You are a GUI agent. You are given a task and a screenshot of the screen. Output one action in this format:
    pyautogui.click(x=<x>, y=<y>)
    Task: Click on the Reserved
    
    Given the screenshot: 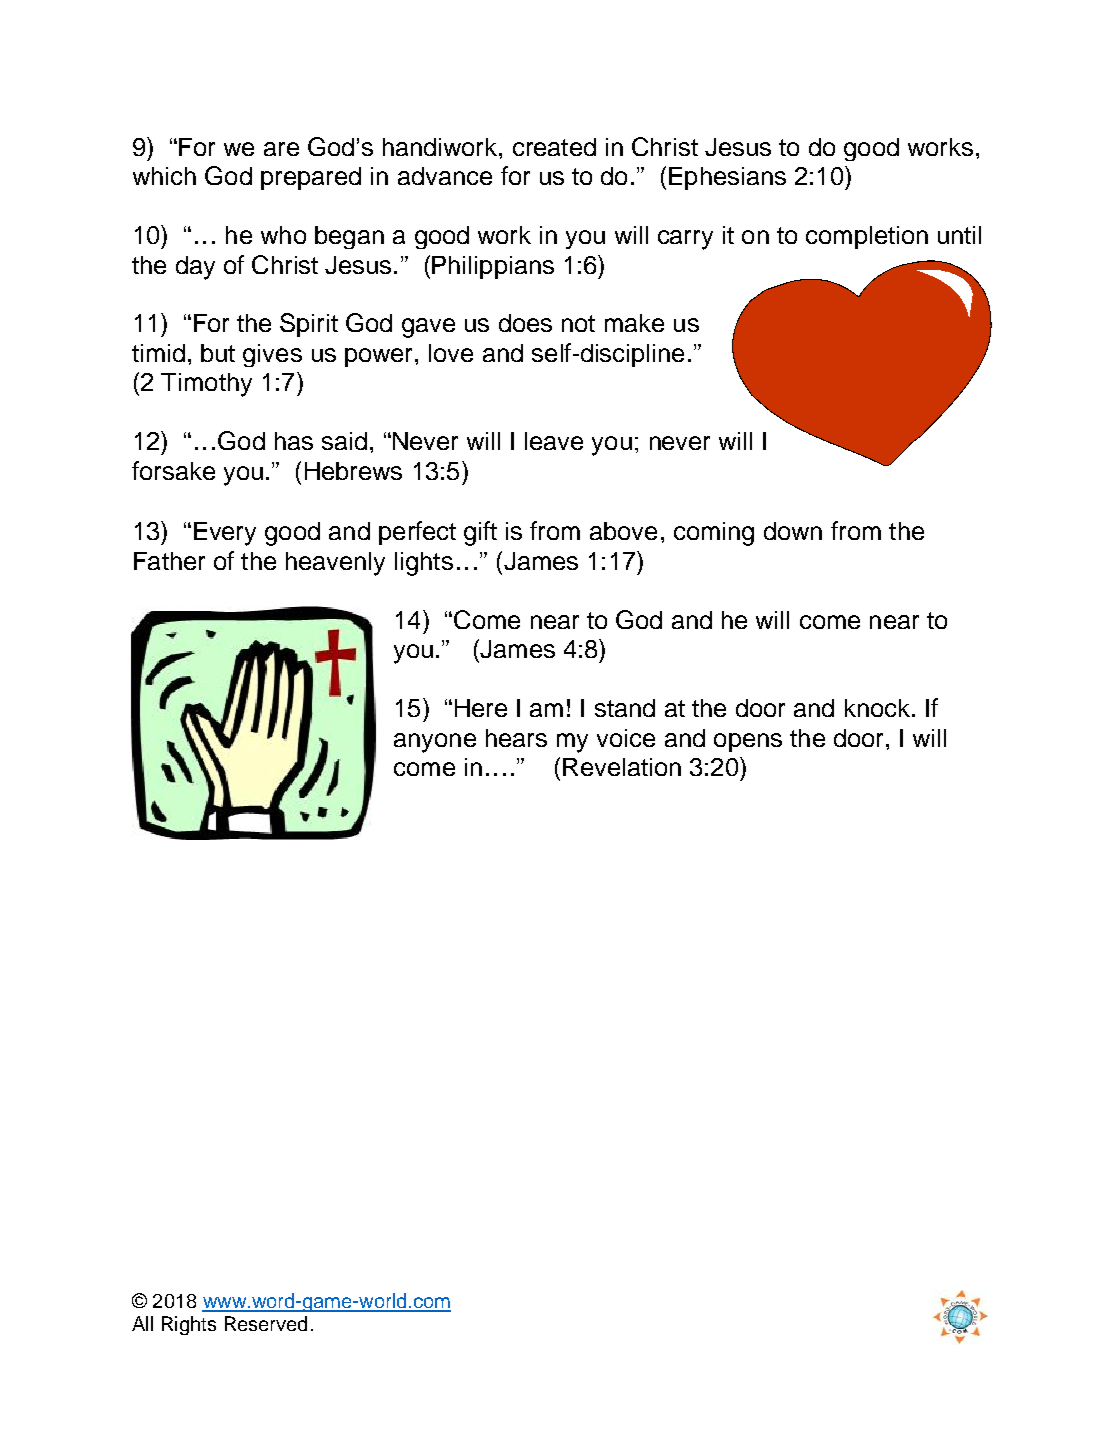 What is the action you would take?
    pyautogui.click(x=266, y=1323)
